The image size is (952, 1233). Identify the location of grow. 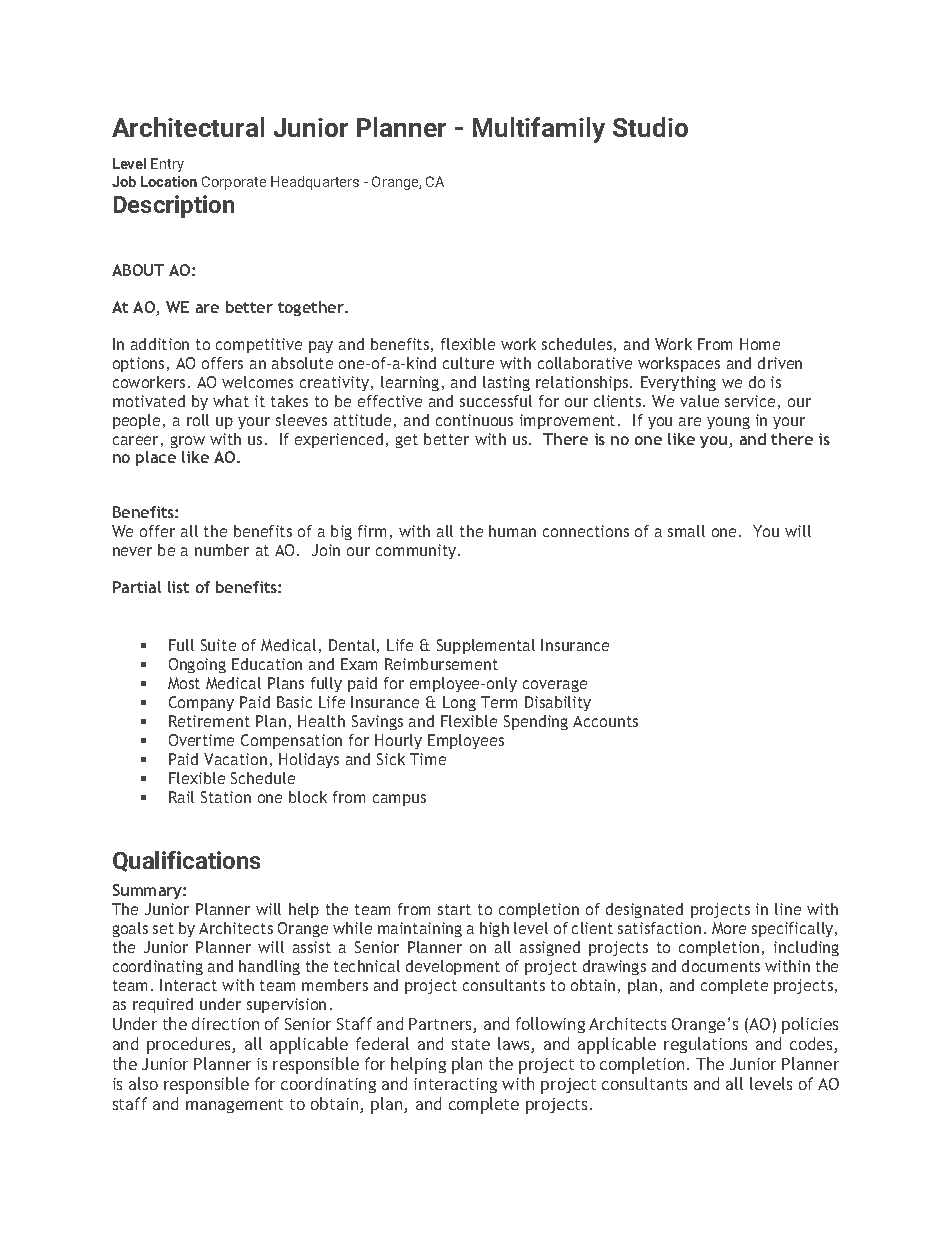
(188, 442).
